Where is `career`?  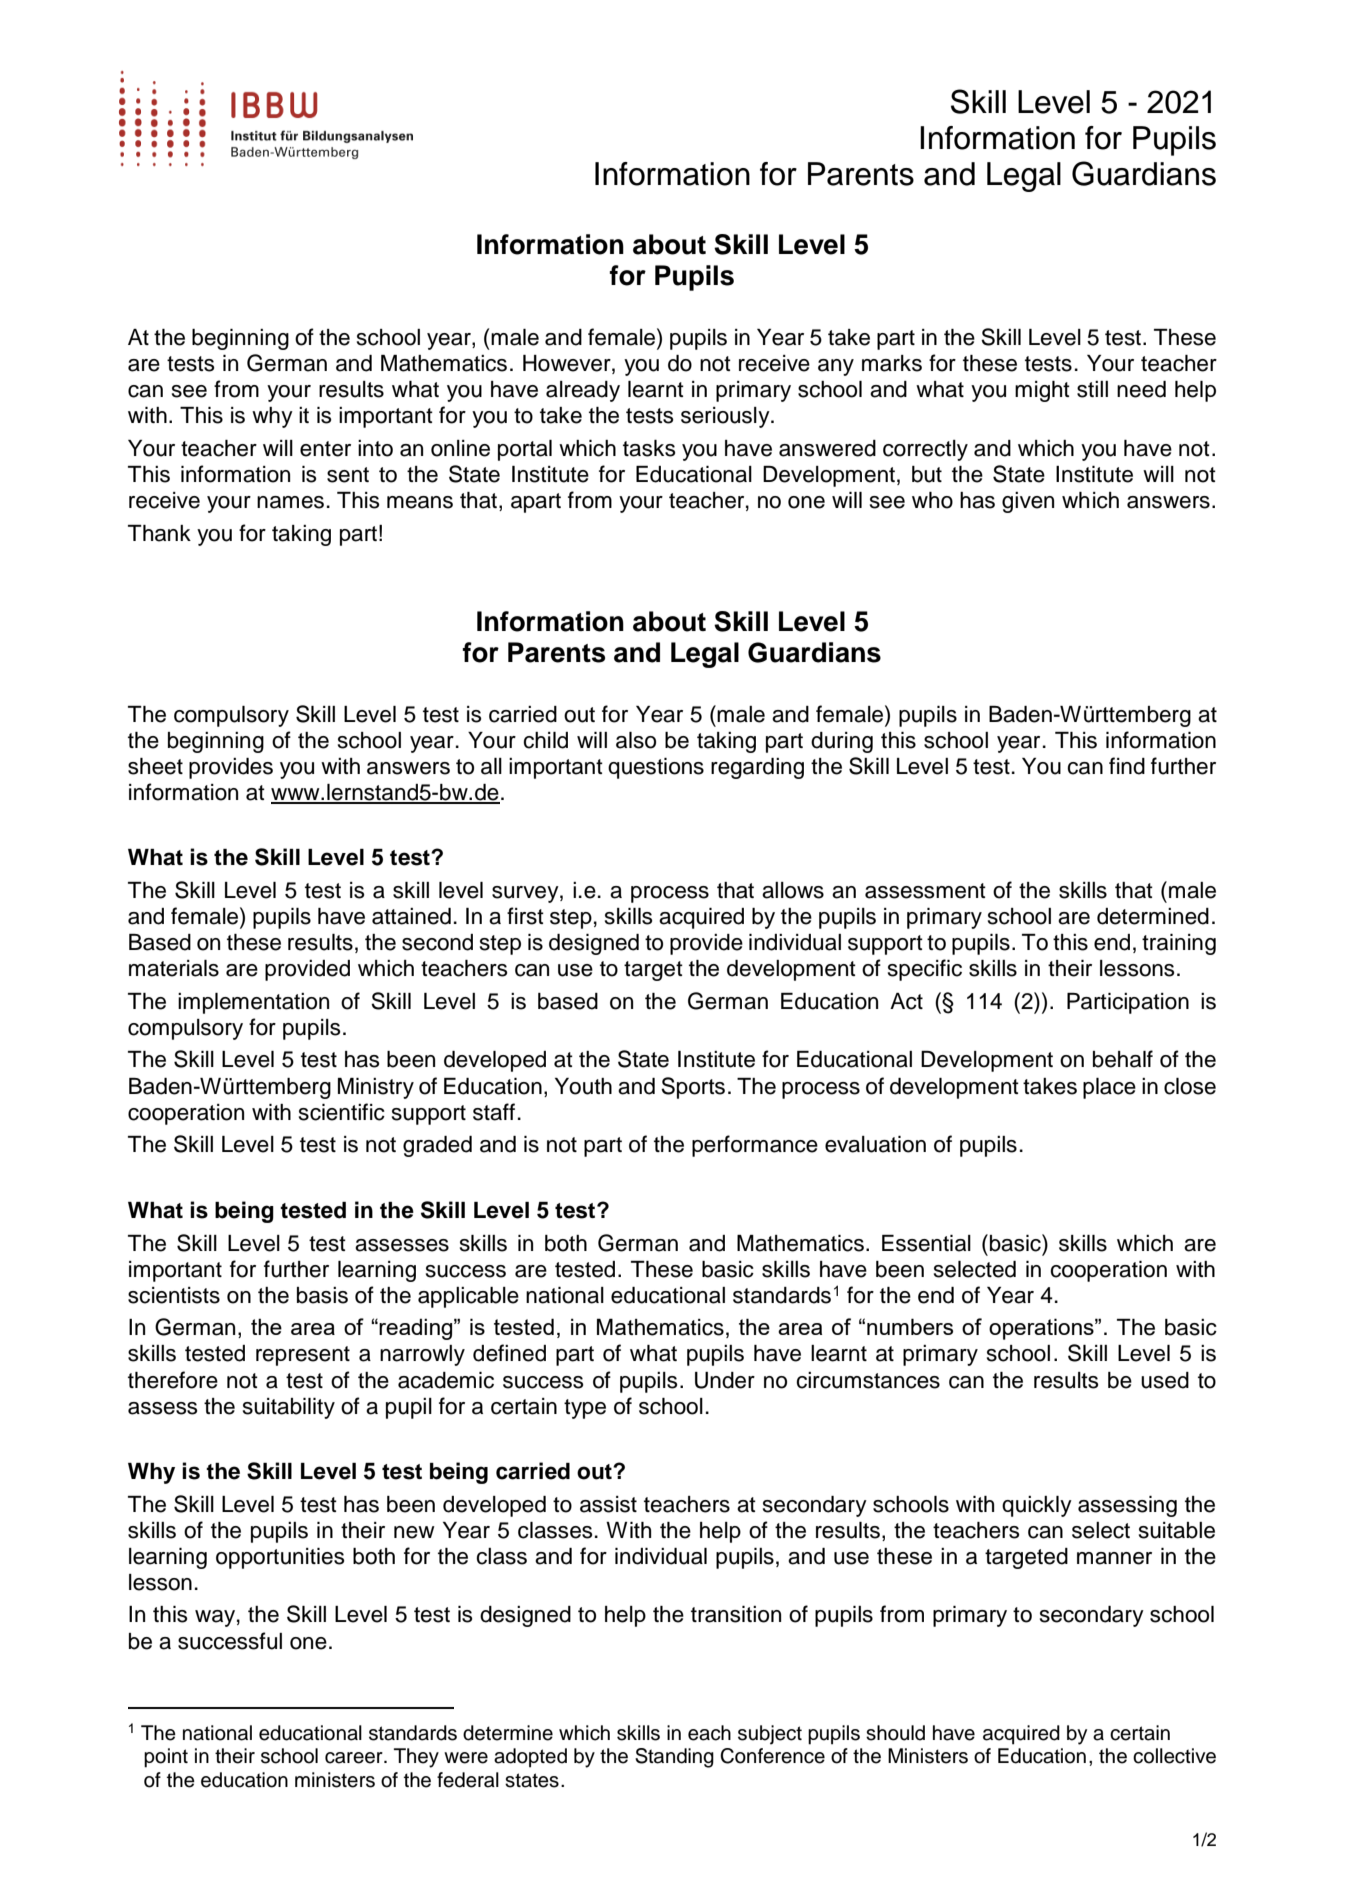
career is located at coordinates (355, 1758).
